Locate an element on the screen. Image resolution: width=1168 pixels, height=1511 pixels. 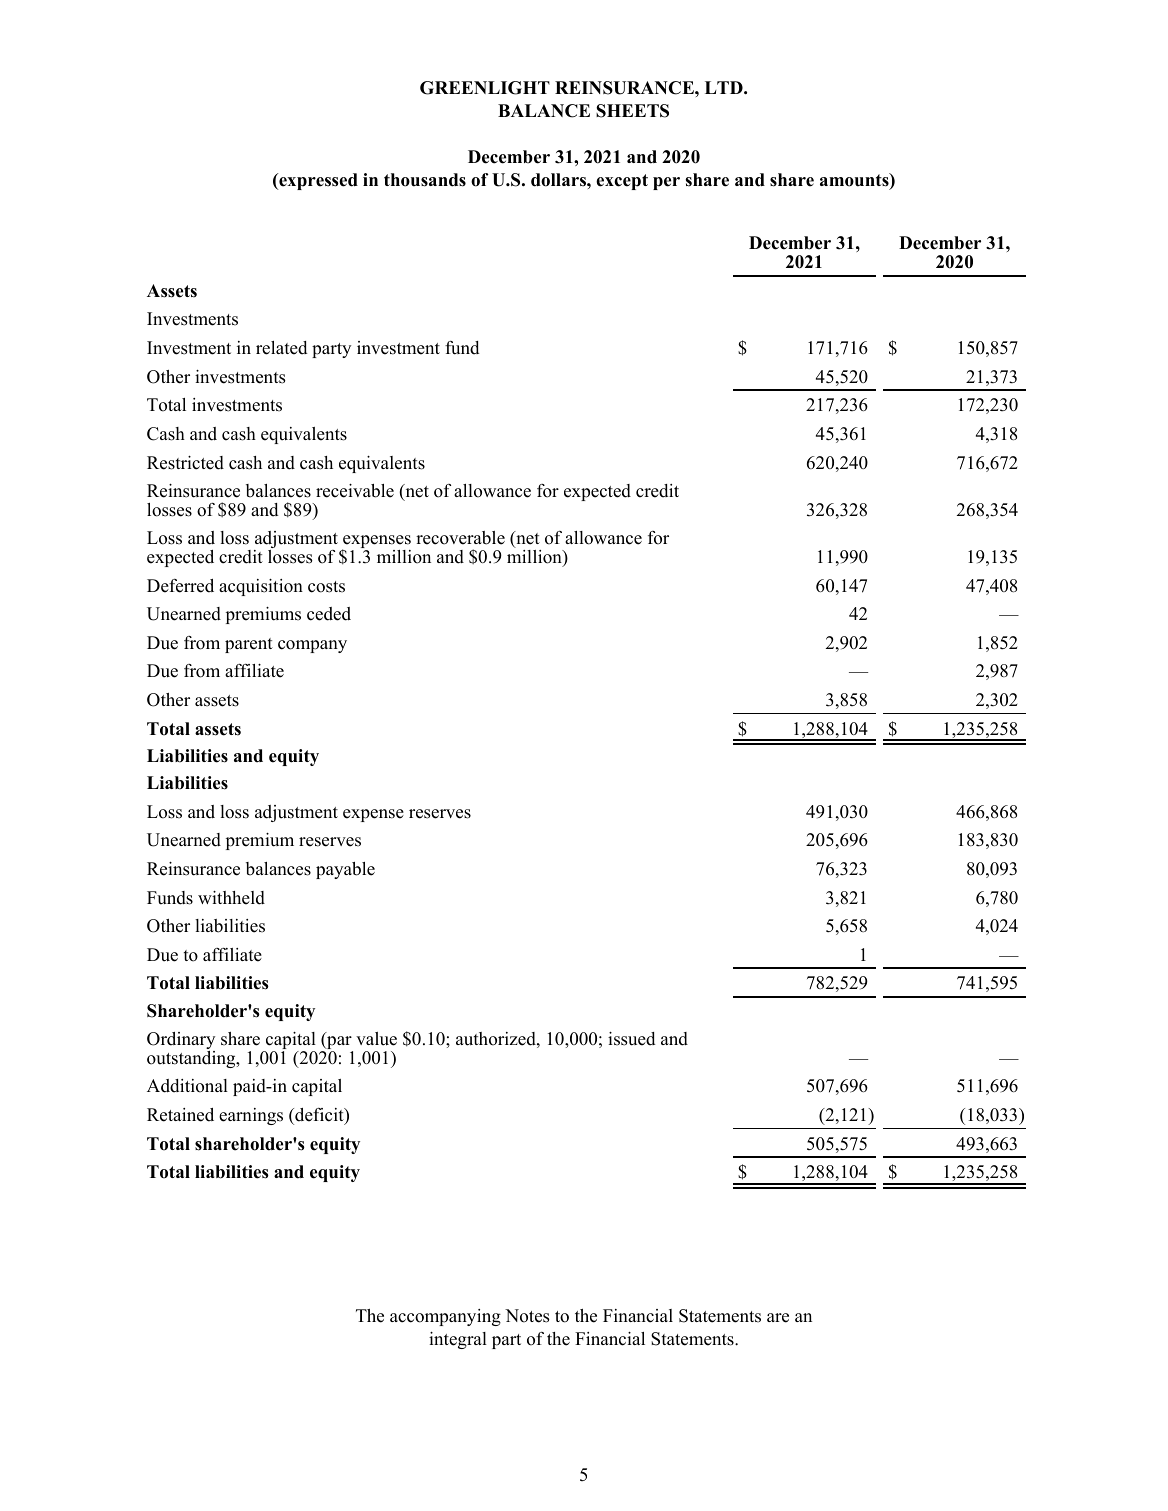
recoverable is located at coordinates (460, 538).
